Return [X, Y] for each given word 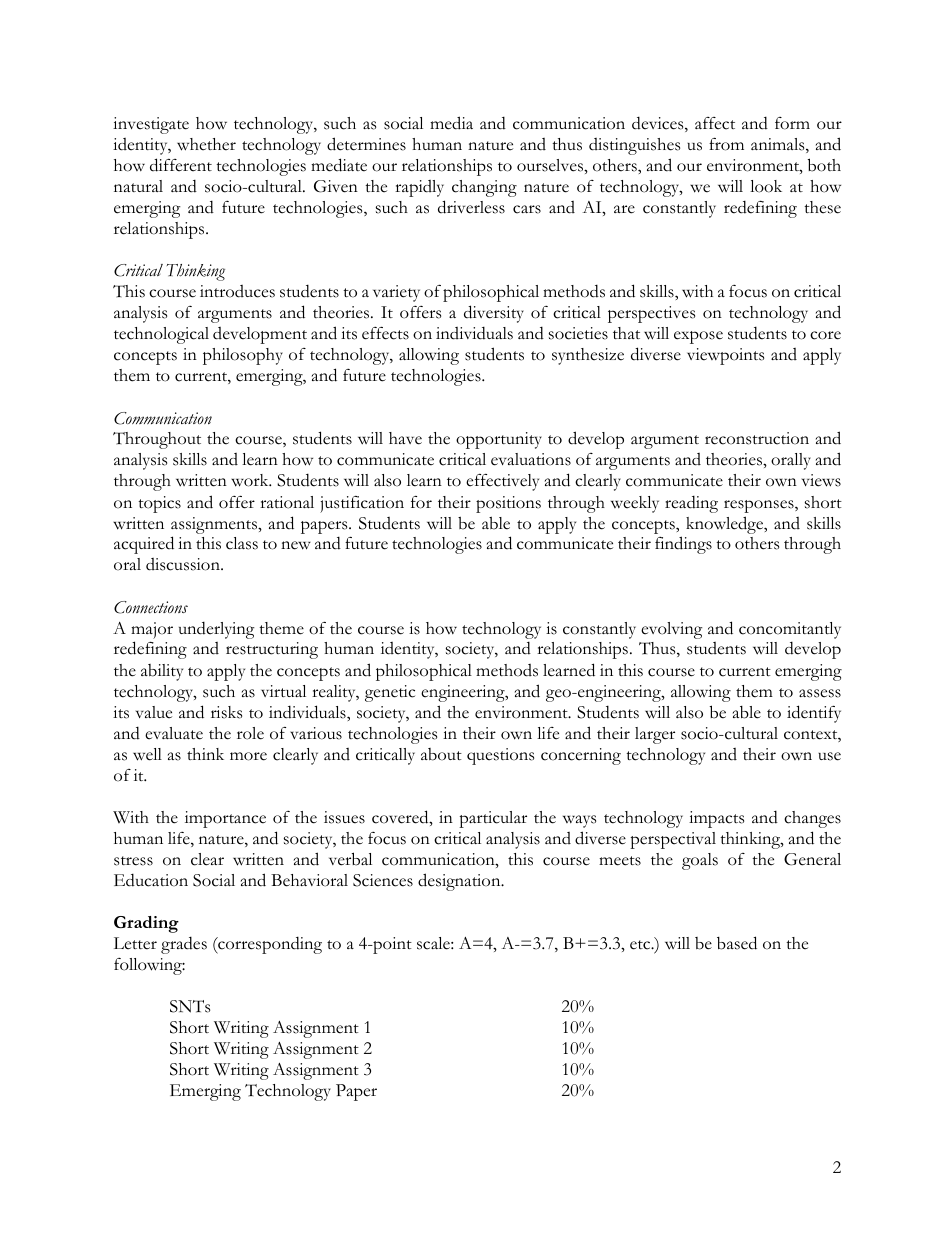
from [726, 144]
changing [484, 188]
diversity [494, 314]
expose [698, 337]
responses [760, 506]
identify [814, 714]
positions [508, 504]
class [242, 543]
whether [206, 144]
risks [226, 712]
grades [184, 945]
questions [500, 756]
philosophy [243, 356]
